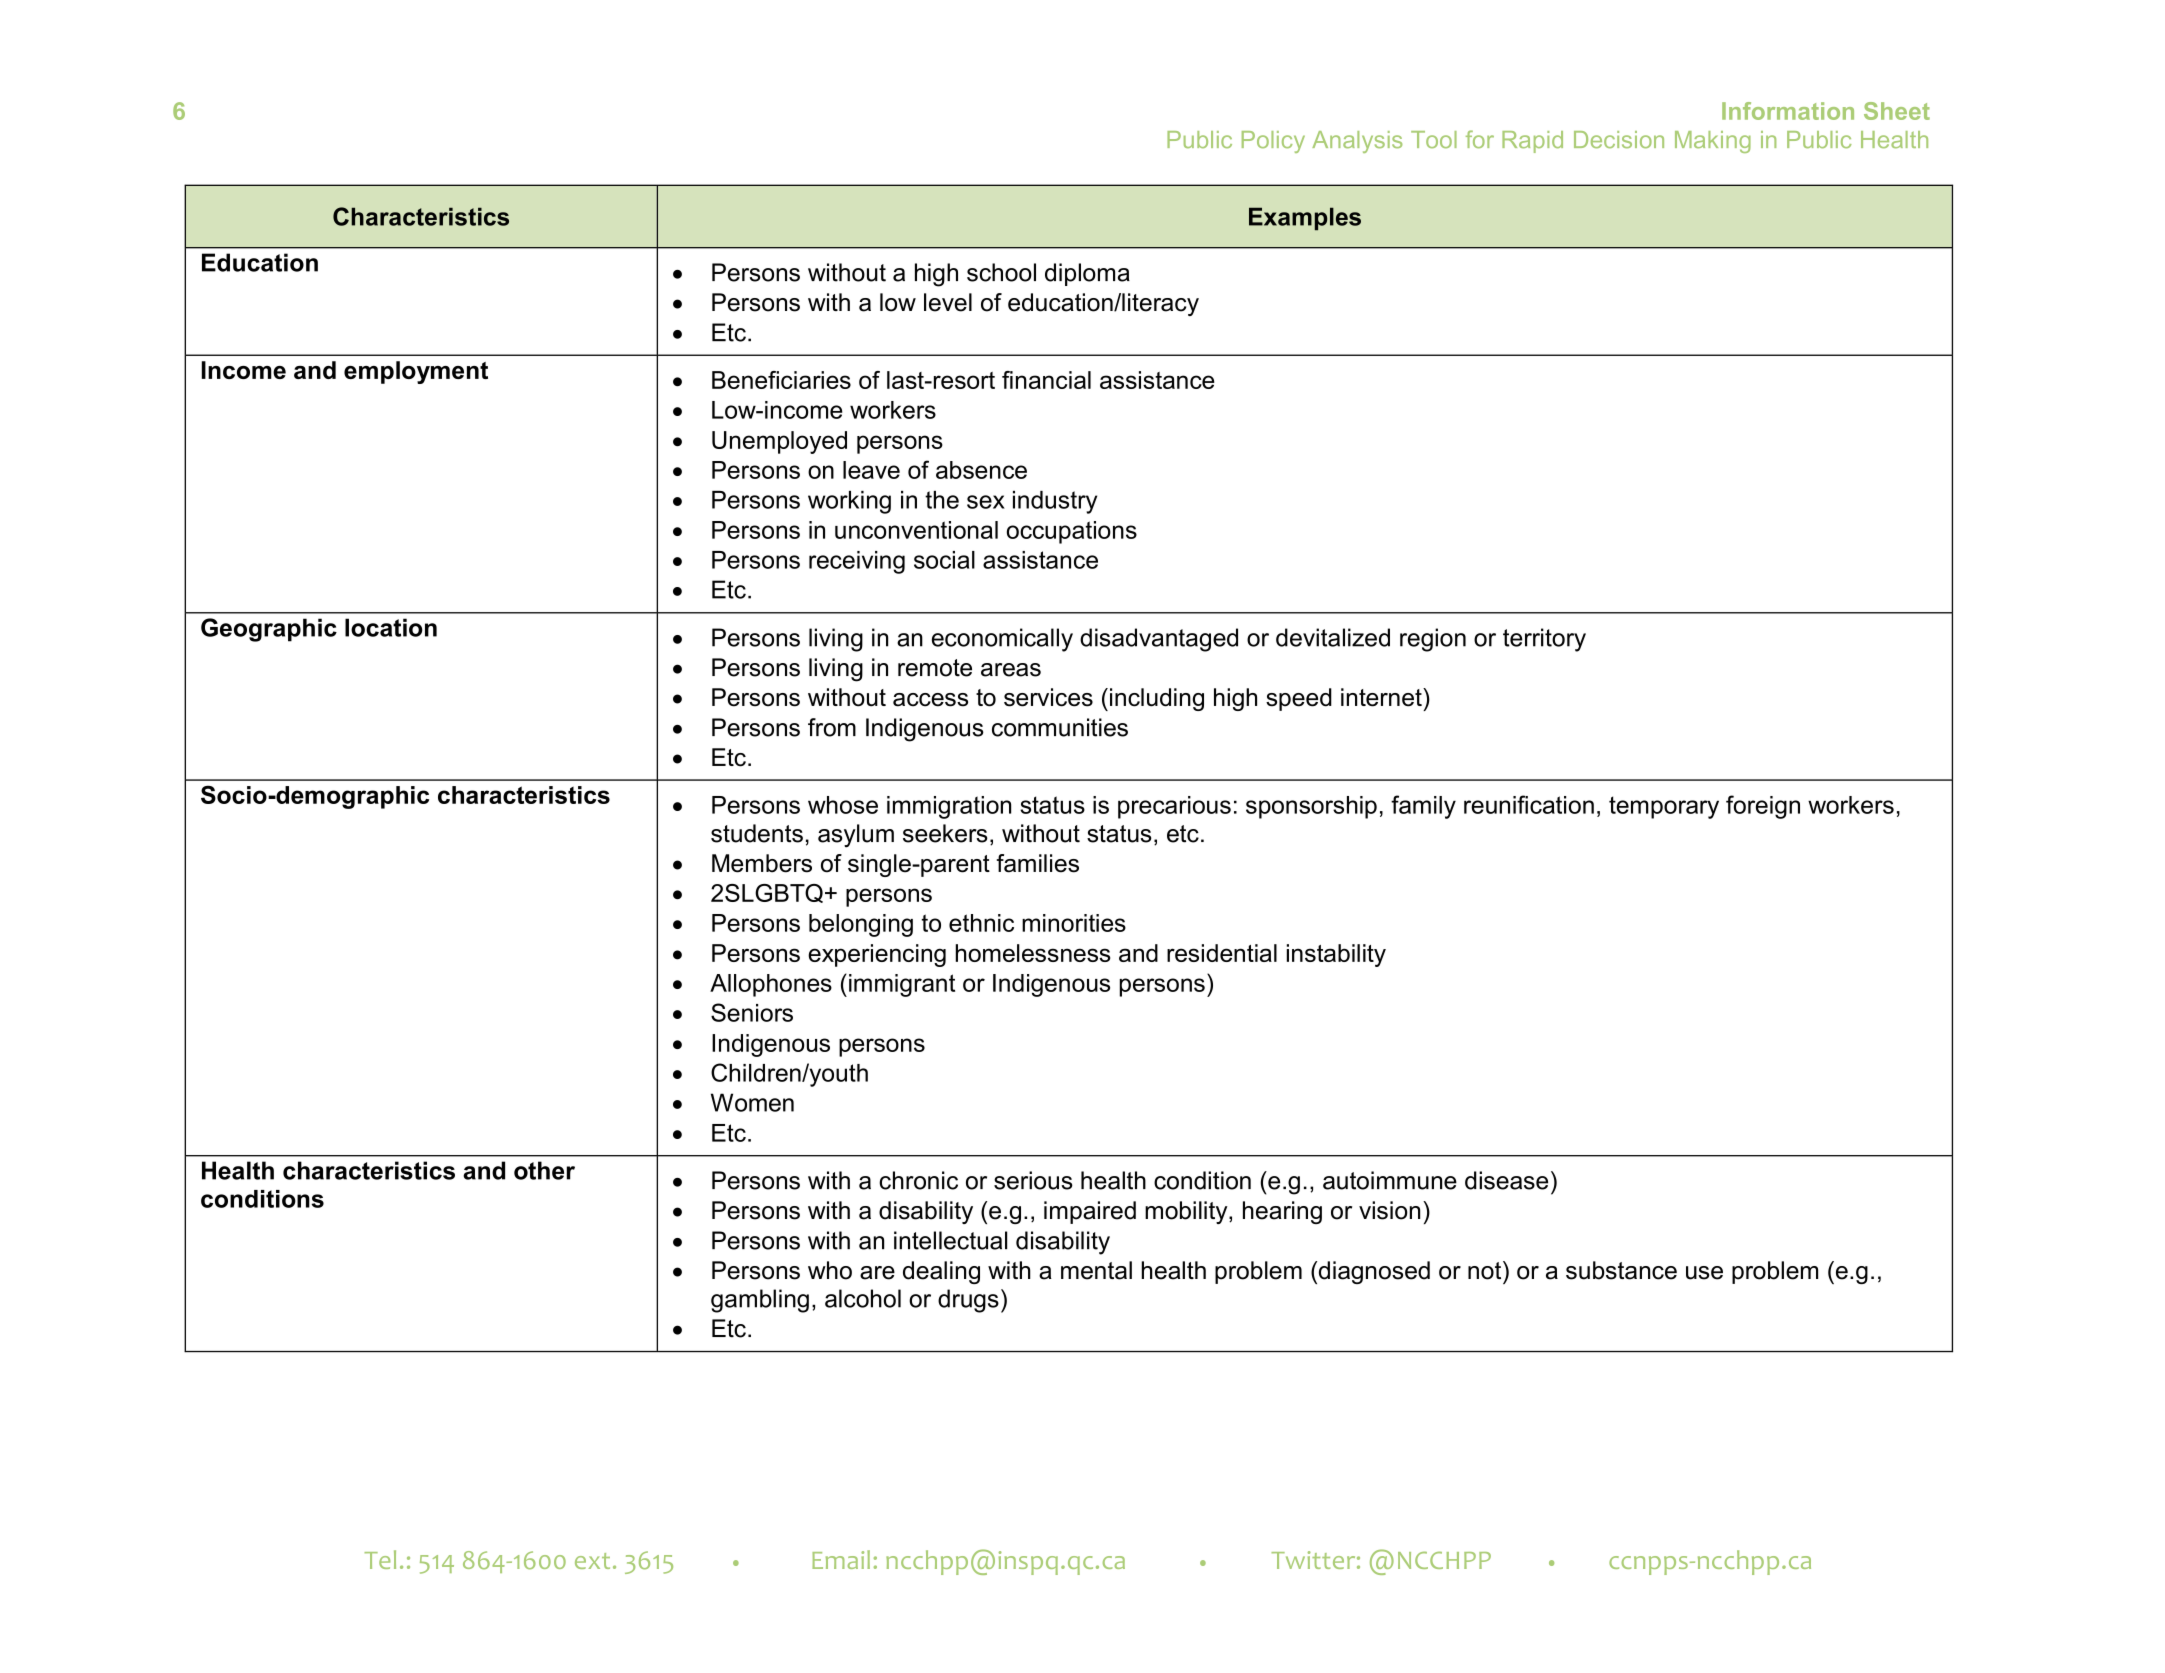  What do you see at coordinates (391, 627) in the screenshot?
I see `location` at bounding box center [391, 627].
